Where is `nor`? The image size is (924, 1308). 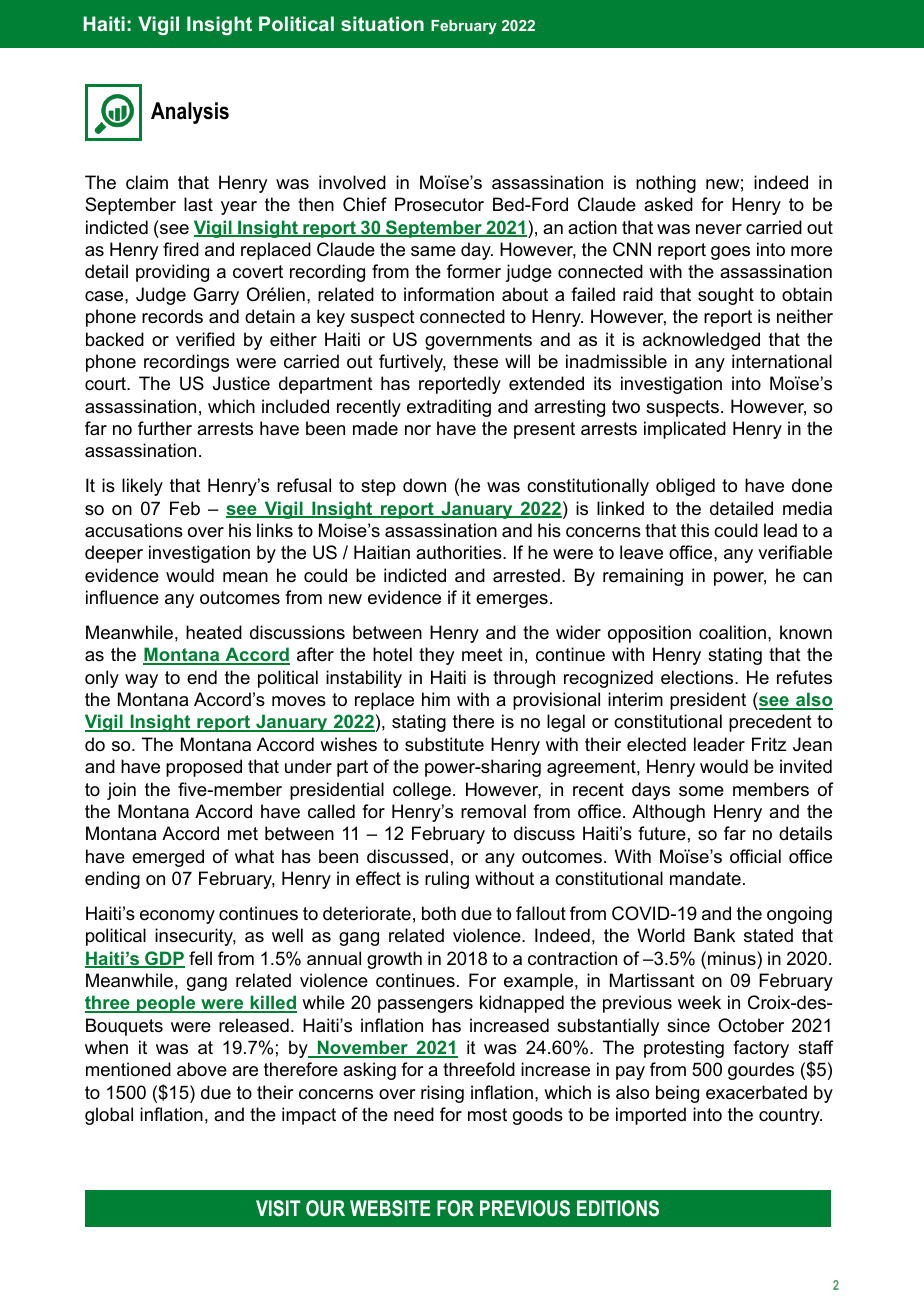
nor is located at coordinates (418, 430).
